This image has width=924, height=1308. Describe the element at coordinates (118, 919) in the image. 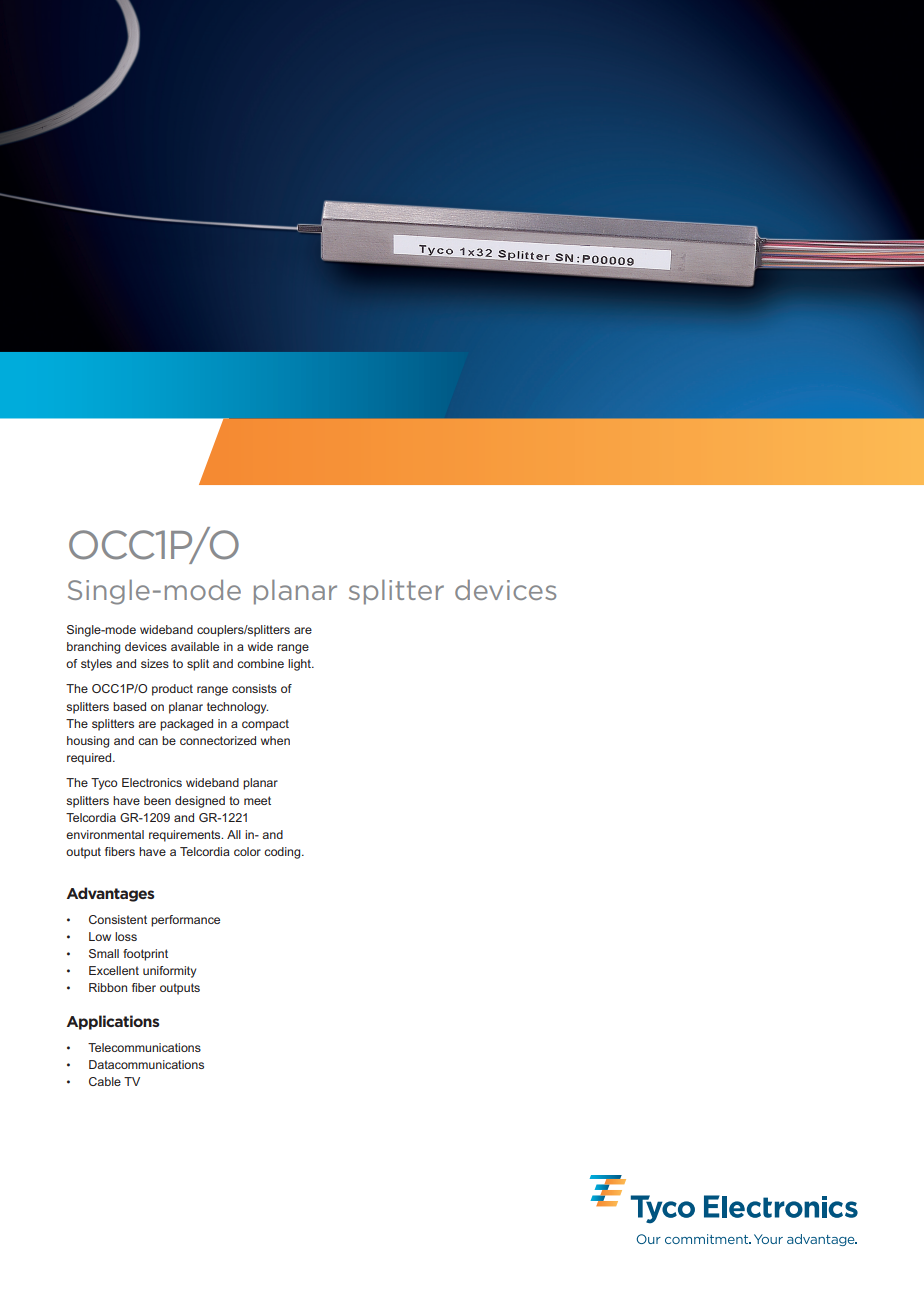

I see `Consistent` at that location.
